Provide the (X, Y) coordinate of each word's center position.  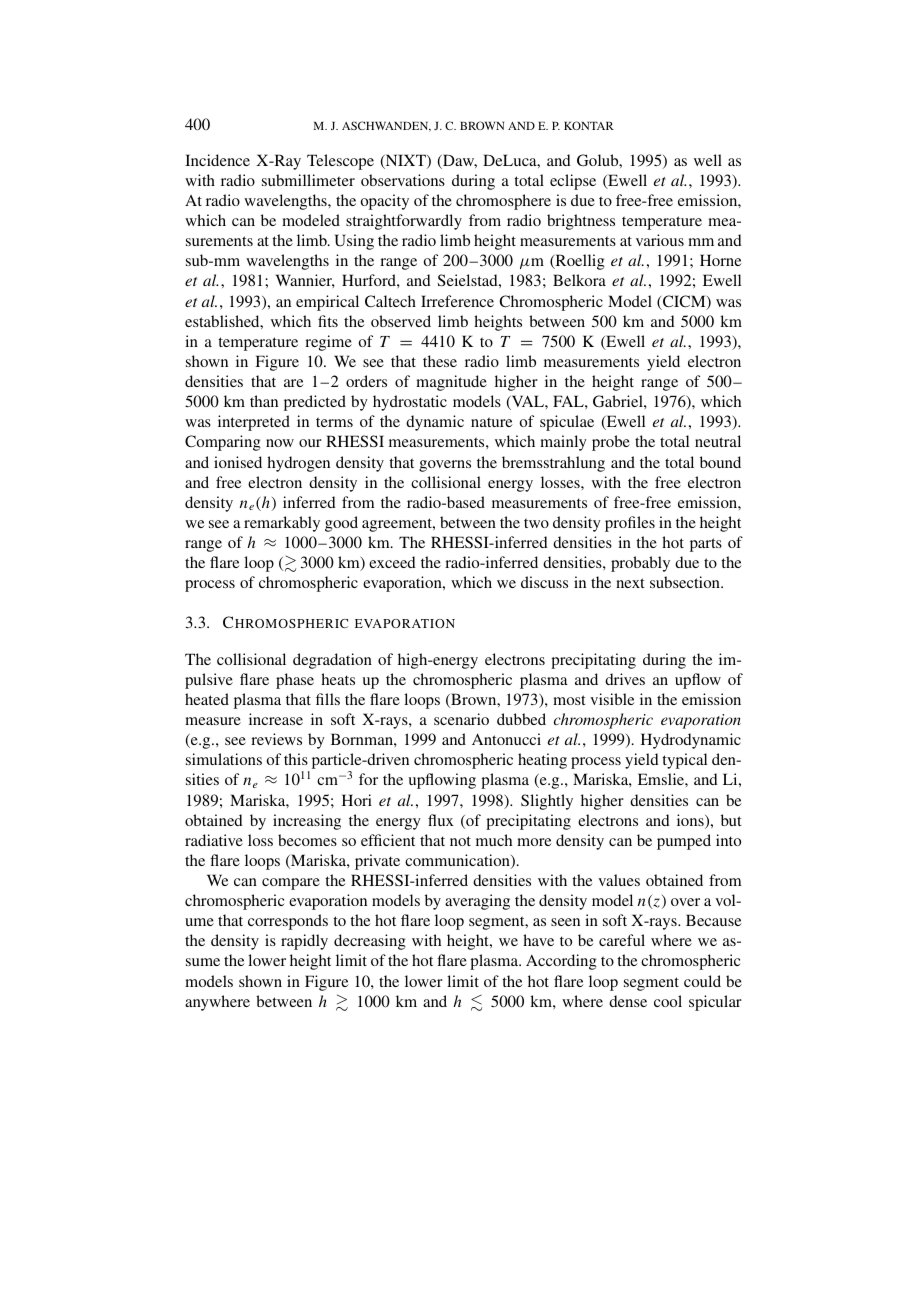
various (660, 240)
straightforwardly (404, 222)
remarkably (282, 524)
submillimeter (308, 180)
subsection (686, 582)
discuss (544, 582)
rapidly (304, 942)
